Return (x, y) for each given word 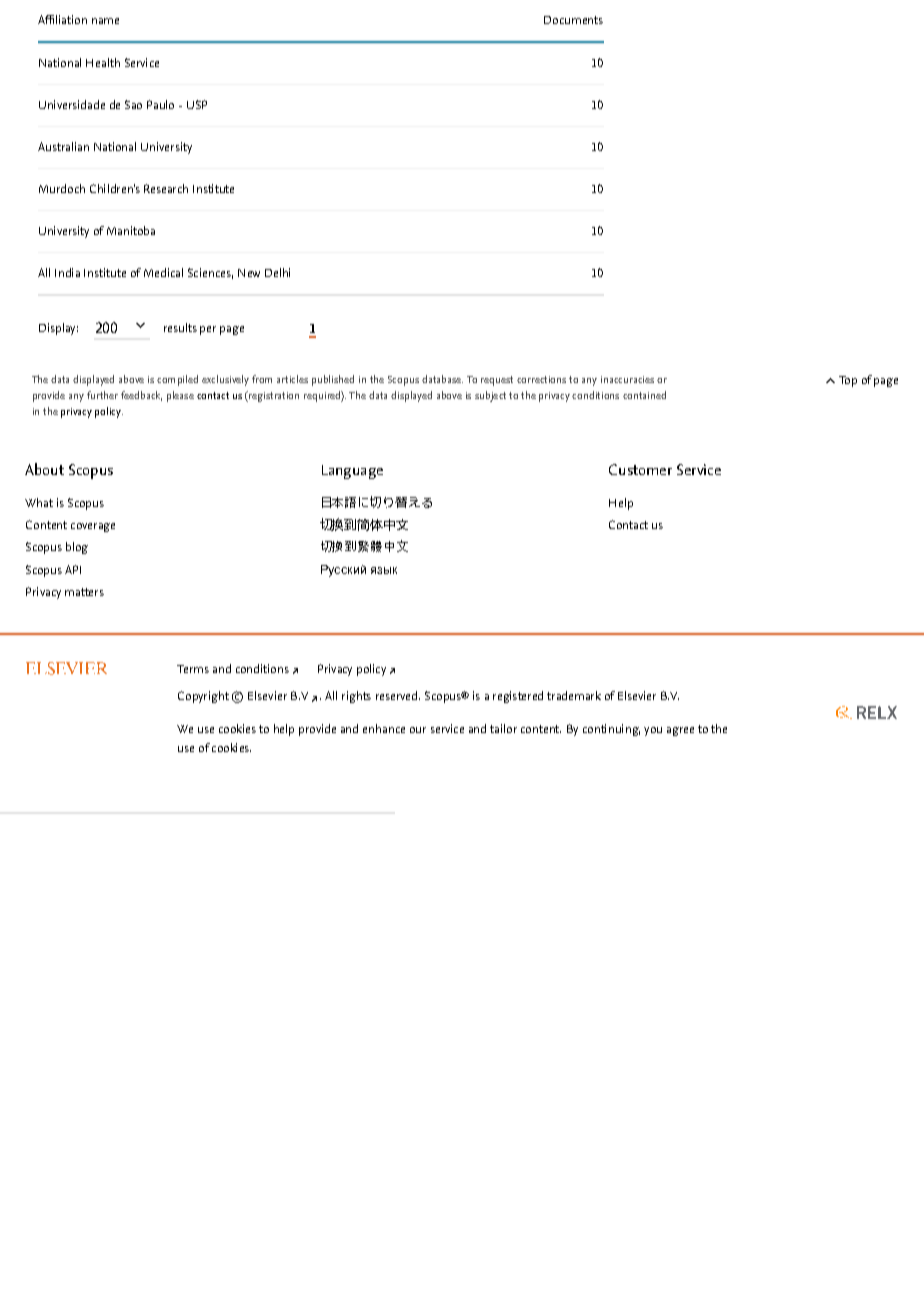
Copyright (203, 697)
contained (644, 395)
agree (680, 731)
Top (848, 381)
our (418, 730)
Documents (573, 20)
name (105, 21)
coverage (93, 527)
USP (197, 104)
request (497, 381)
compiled (177, 380)
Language (352, 472)
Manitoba (131, 230)
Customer (640, 469)
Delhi (277, 272)
